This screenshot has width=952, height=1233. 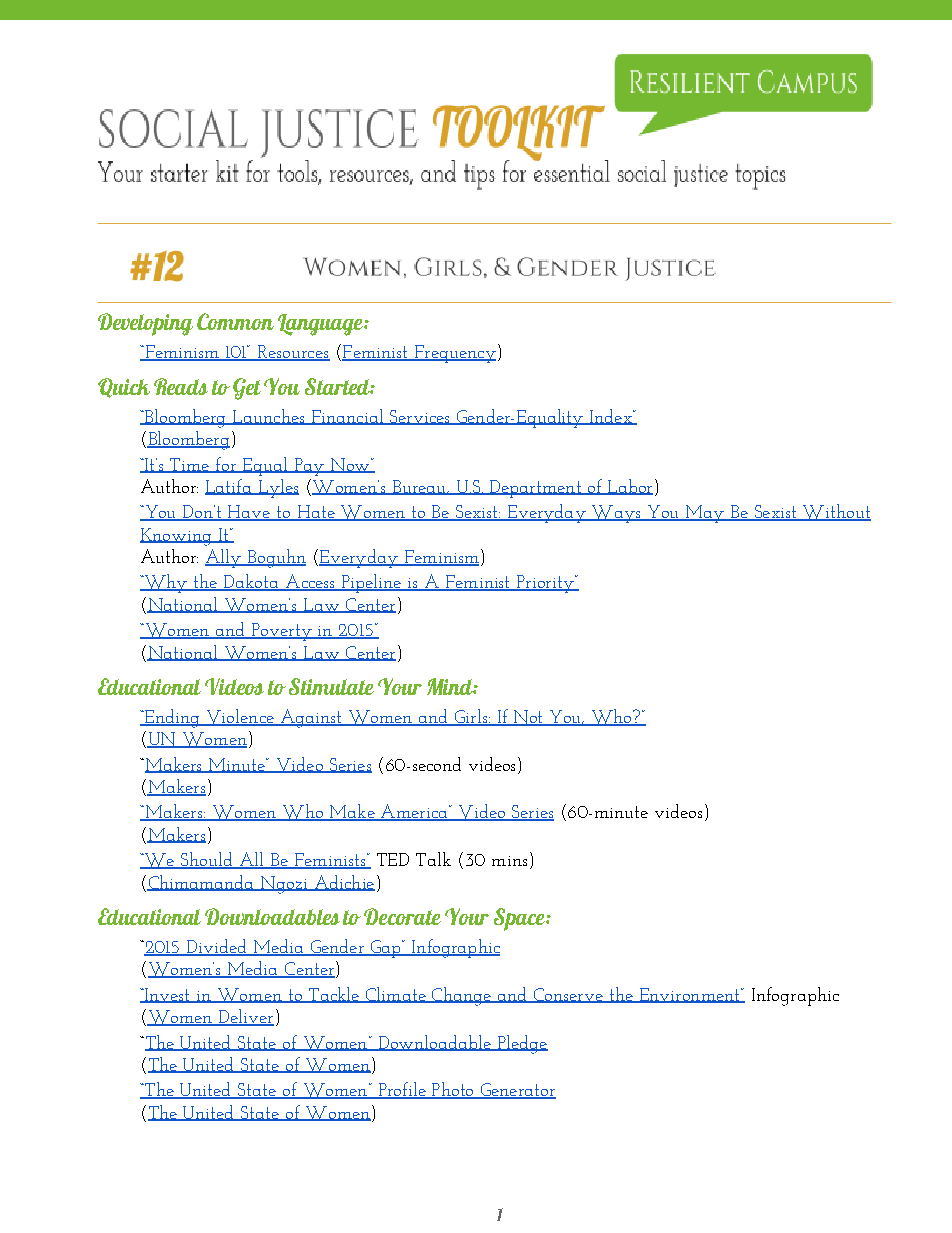 I want to click on Pipeline, so click(x=371, y=583).
